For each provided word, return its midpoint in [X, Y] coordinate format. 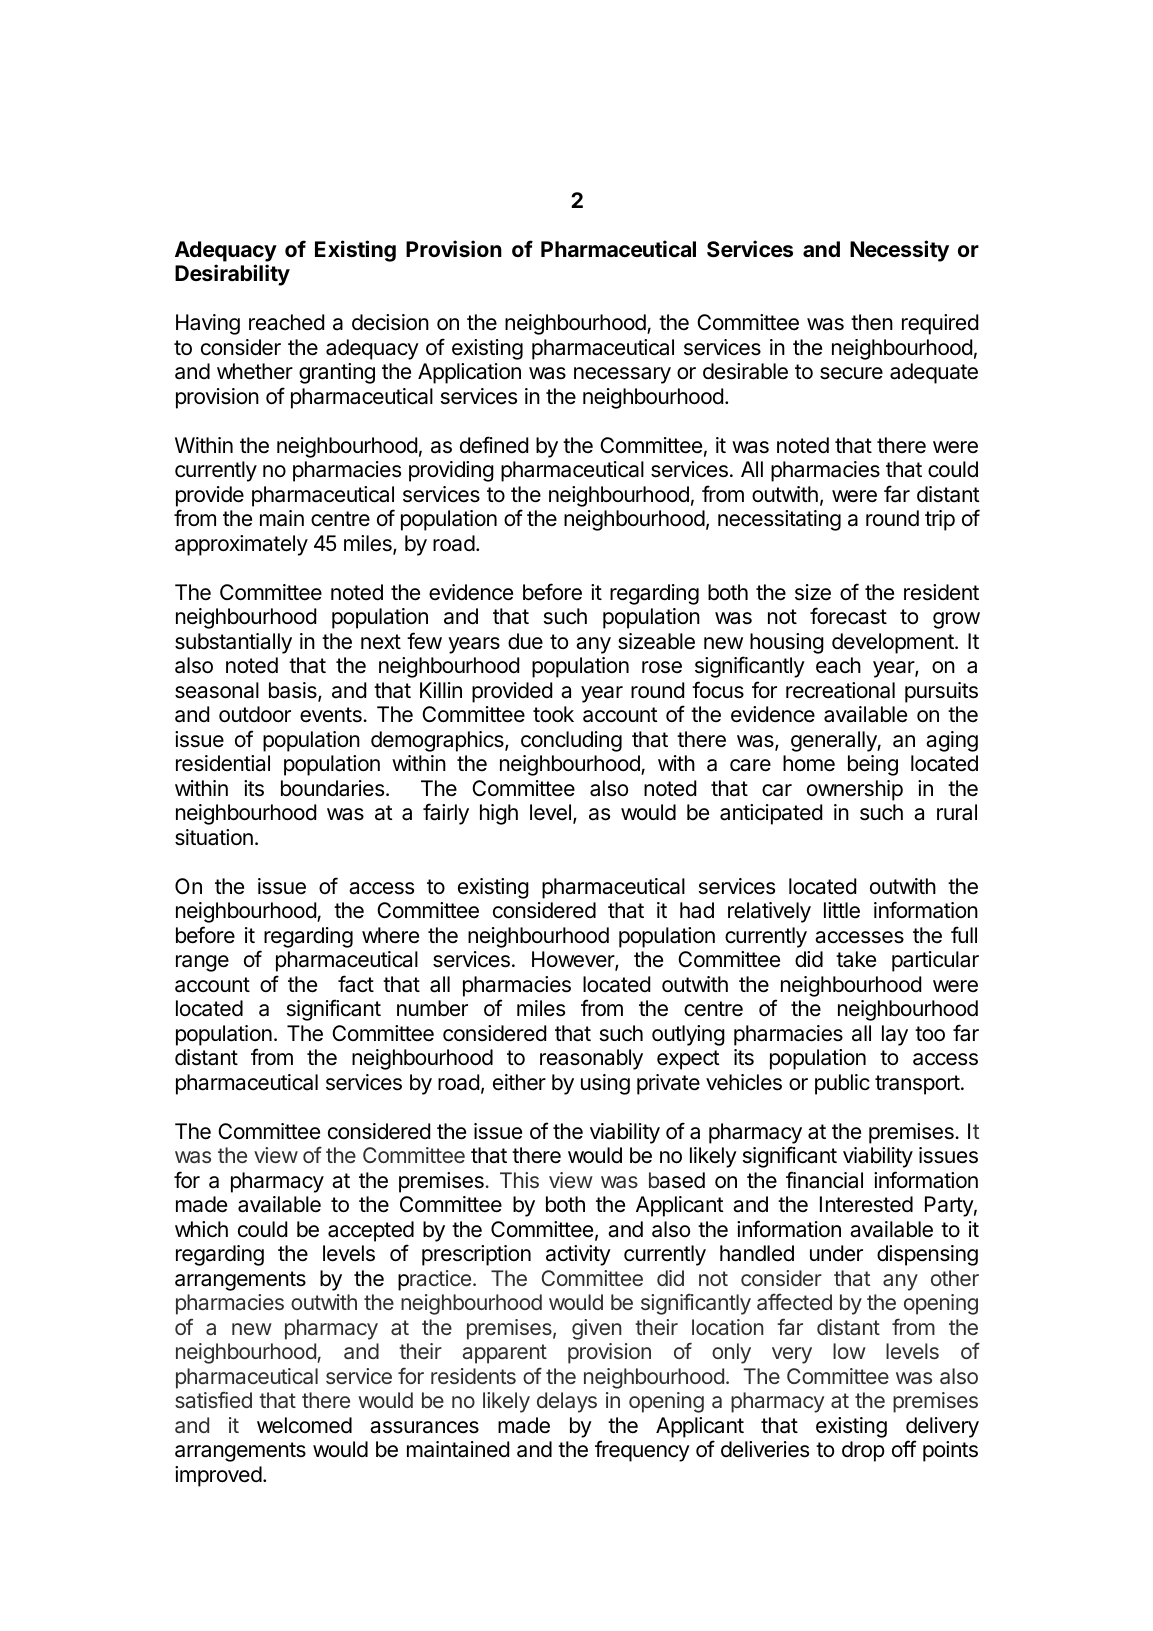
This [519, 1180]
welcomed [304, 1425]
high [499, 814]
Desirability [232, 275]
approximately [241, 545]
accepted [371, 1231]
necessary [622, 375]
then [872, 322]
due [525, 641]
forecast [848, 616]
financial [824, 1180]
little [842, 910]
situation [214, 837]
